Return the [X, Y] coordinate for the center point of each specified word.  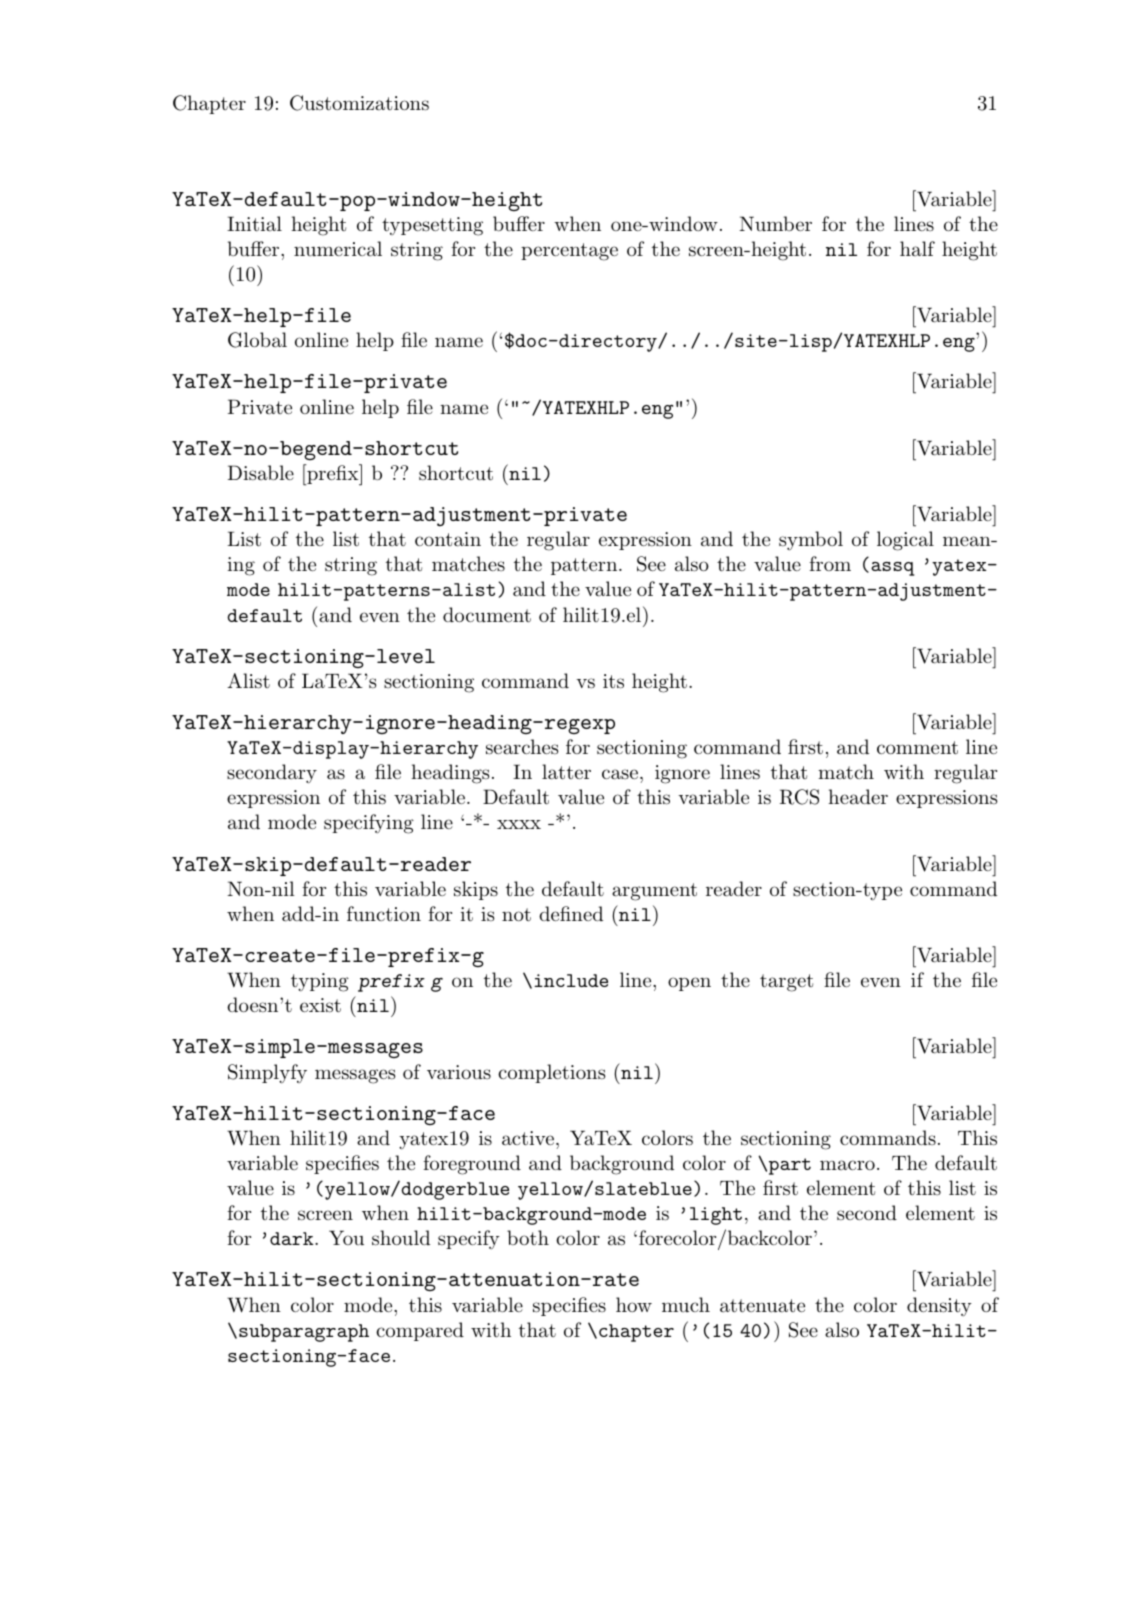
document [487, 615]
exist [320, 1005]
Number [775, 223]
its [613, 681]
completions [552, 1073]
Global [257, 340]
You [346, 1237]
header [858, 796]
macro [847, 1165]
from [830, 563]
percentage [569, 252]
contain [448, 539]
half [917, 248]
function [384, 913]
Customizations [359, 103]
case [620, 774]
